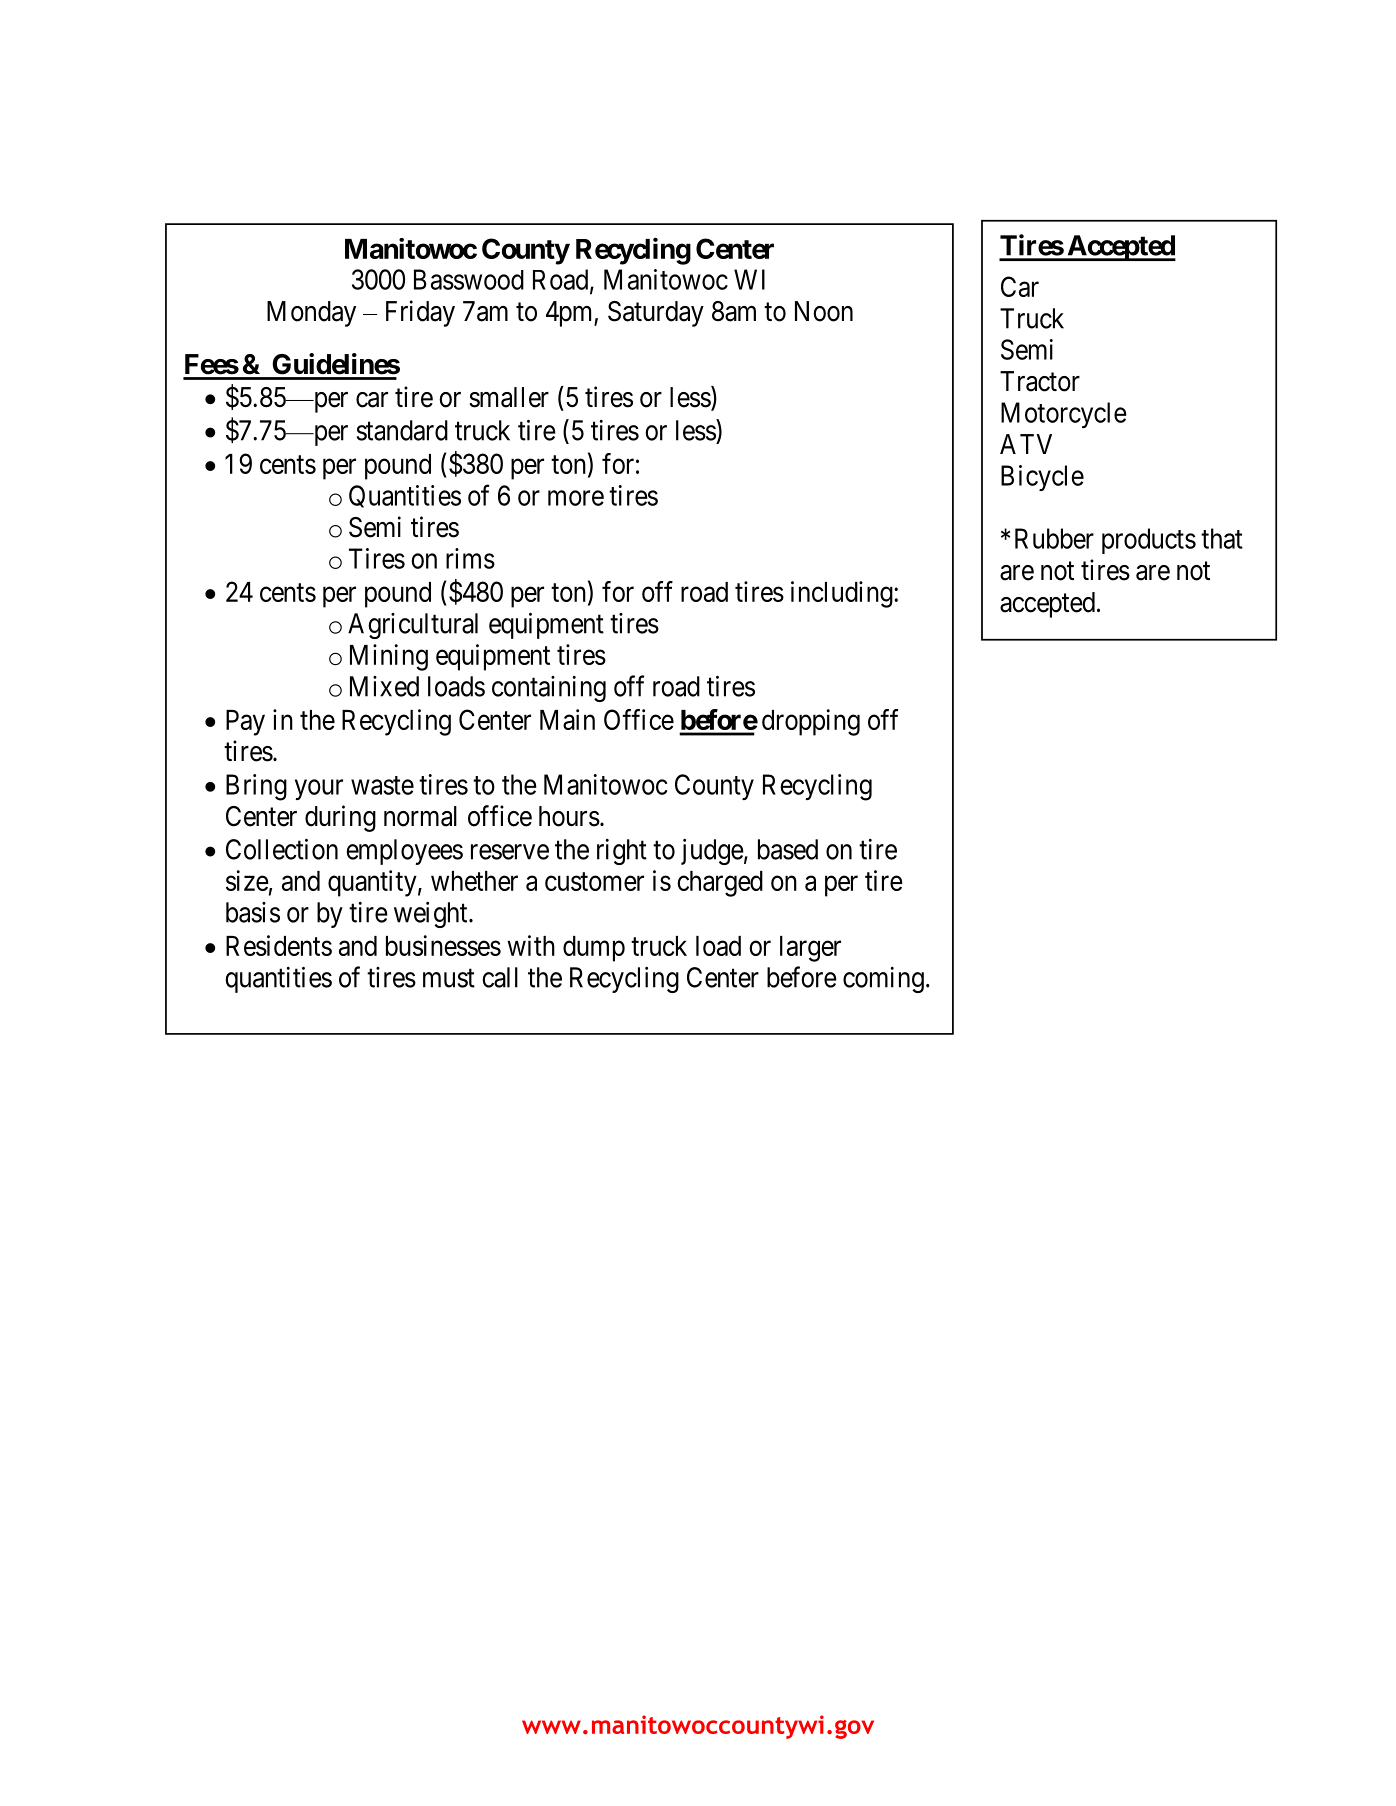  I want to click on ATV, so click(1026, 444).
